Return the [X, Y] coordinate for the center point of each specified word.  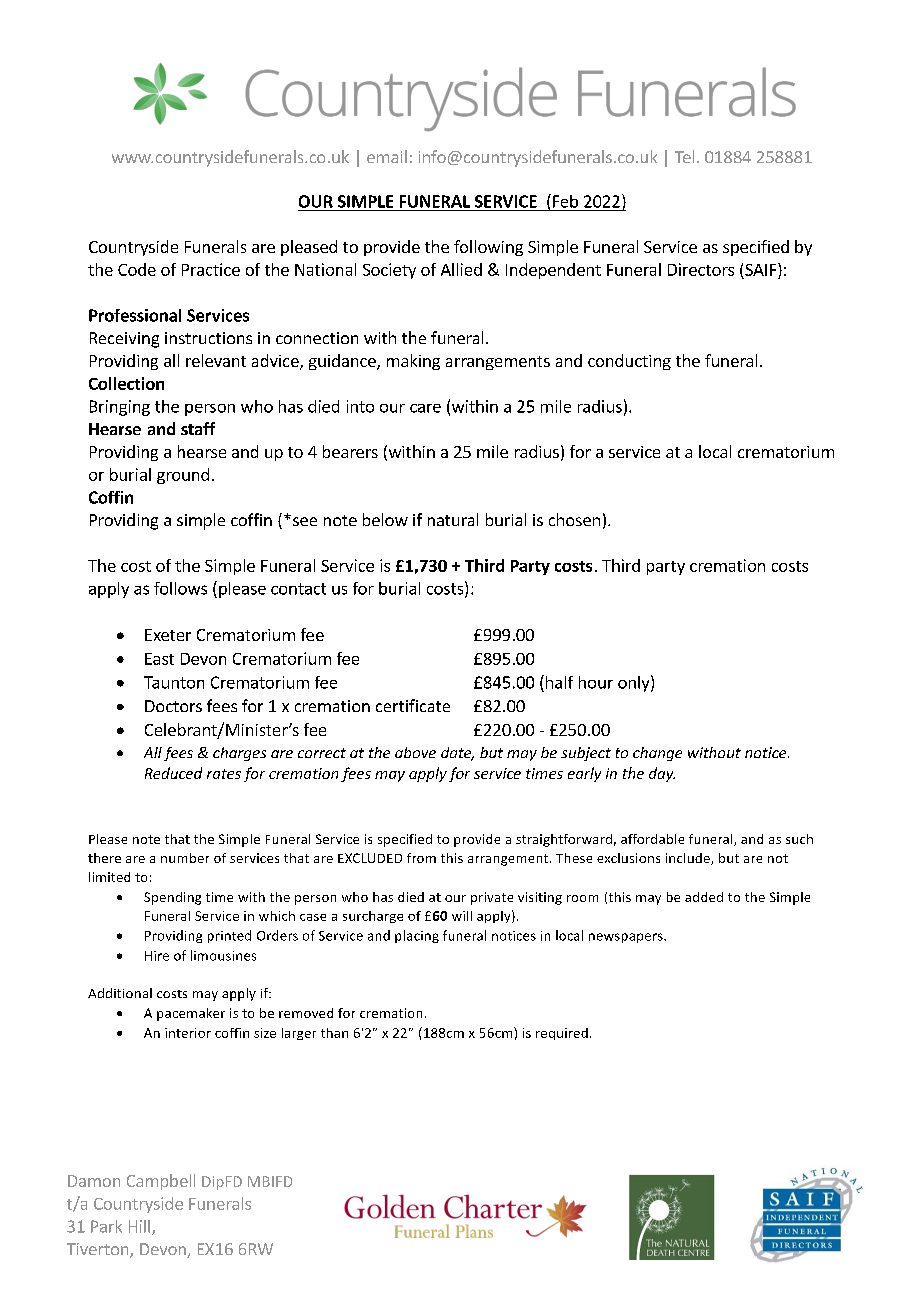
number [185, 858]
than [334, 1033]
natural [453, 519]
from [421, 858]
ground [183, 476]
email [387, 156]
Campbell [161, 1182]
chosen [574, 519]
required [562, 1034]
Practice [211, 269]
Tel [684, 156]
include [689, 859]
